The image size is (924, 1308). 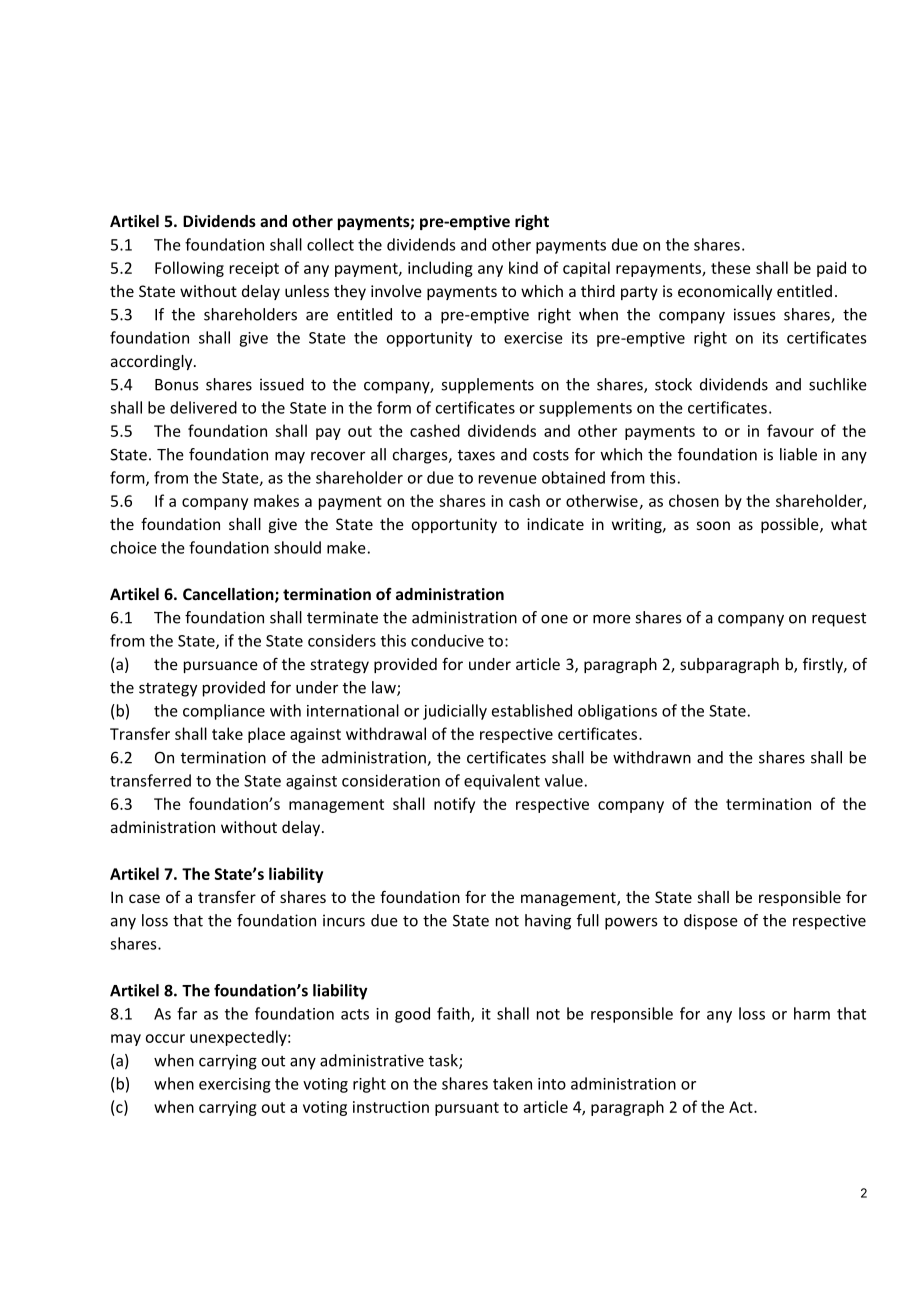 I want to click on delivered, so click(x=203, y=407).
